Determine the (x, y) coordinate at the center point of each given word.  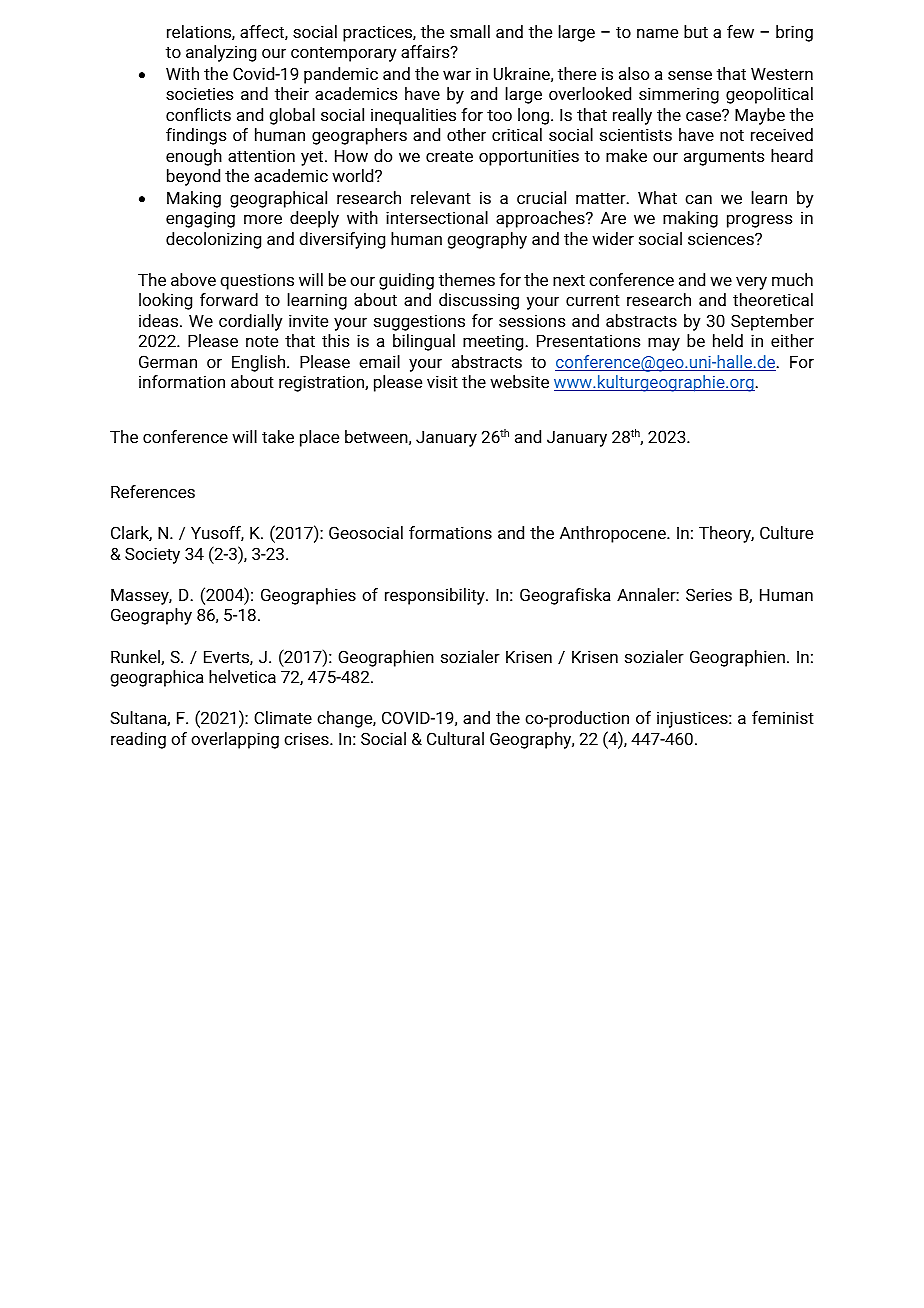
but (696, 31)
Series (709, 594)
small (470, 31)
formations (450, 532)
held (728, 340)
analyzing (221, 53)
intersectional (437, 217)
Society (152, 555)
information (182, 381)
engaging (200, 219)
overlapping (235, 740)
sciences (722, 239)
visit (442, 381)
